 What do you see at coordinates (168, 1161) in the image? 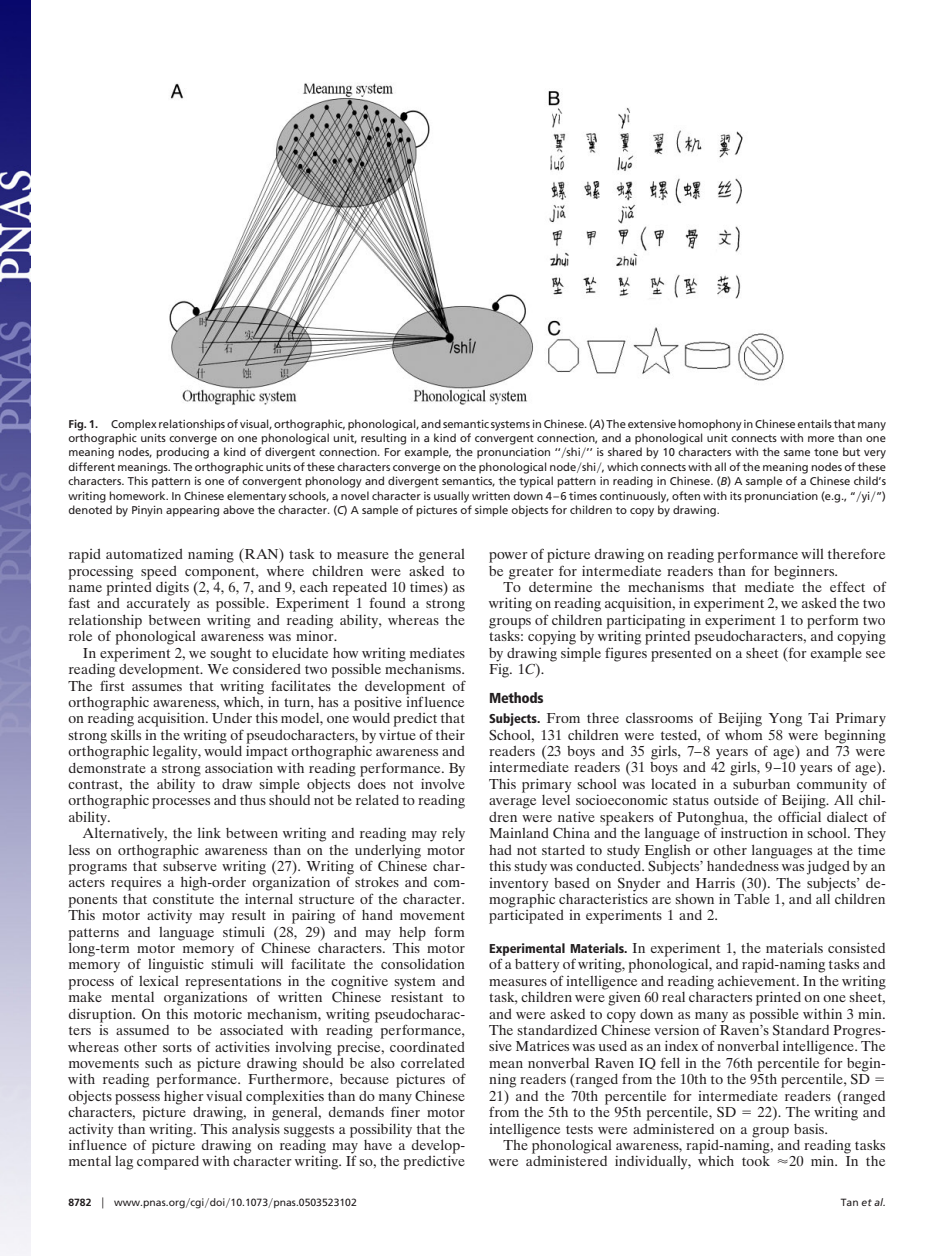
I see `compared` at bounding box center [168, 1161].
